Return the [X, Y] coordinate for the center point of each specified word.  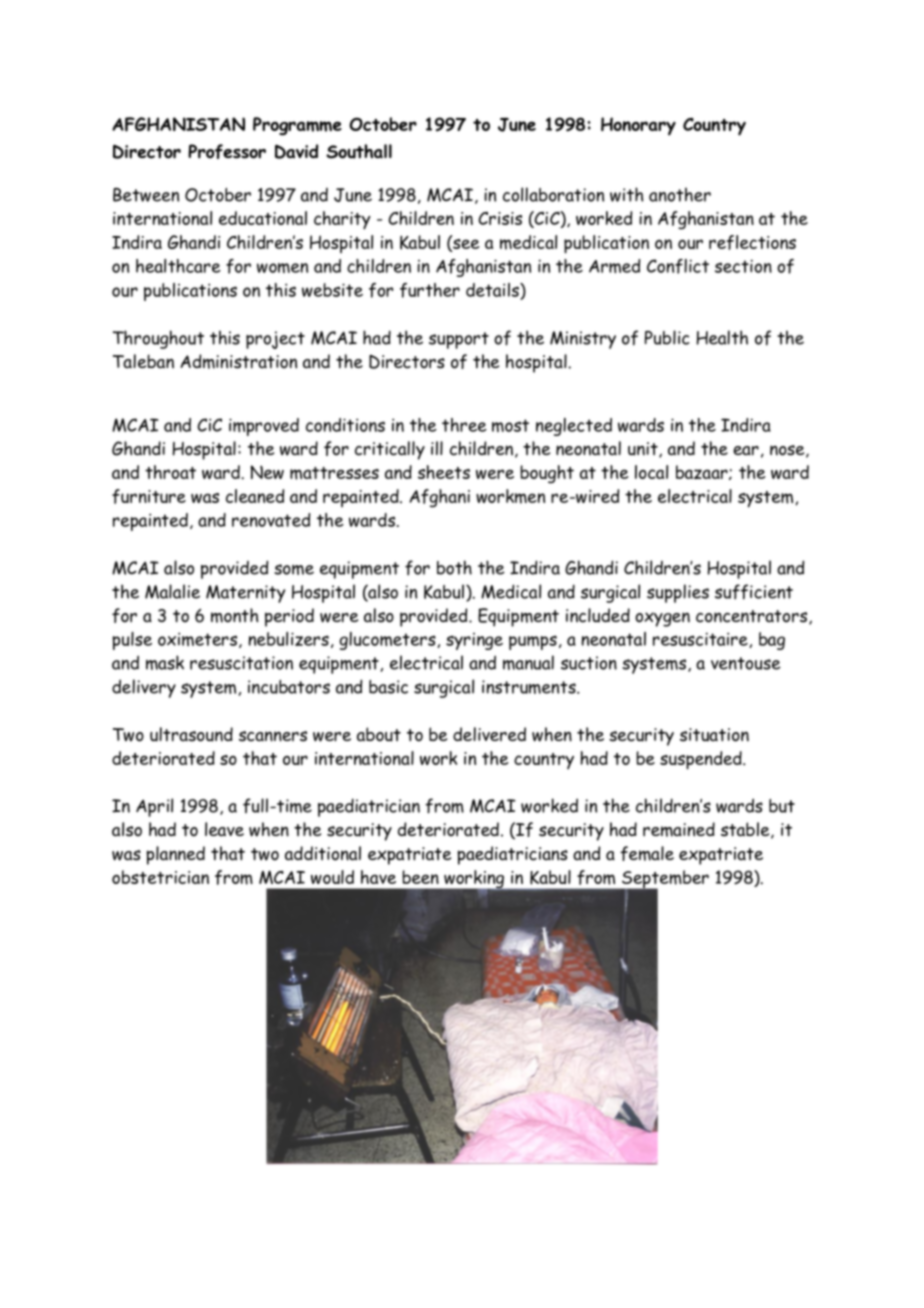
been [420, 877]
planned [175, 855]
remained [679, 829]
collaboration [553, 194]
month [234, 615]
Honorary [638, 126]
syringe [474, 641]
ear [746, 451]
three [464, 425]
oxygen [662, 619]
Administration [238, 361]
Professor [227, 151]
